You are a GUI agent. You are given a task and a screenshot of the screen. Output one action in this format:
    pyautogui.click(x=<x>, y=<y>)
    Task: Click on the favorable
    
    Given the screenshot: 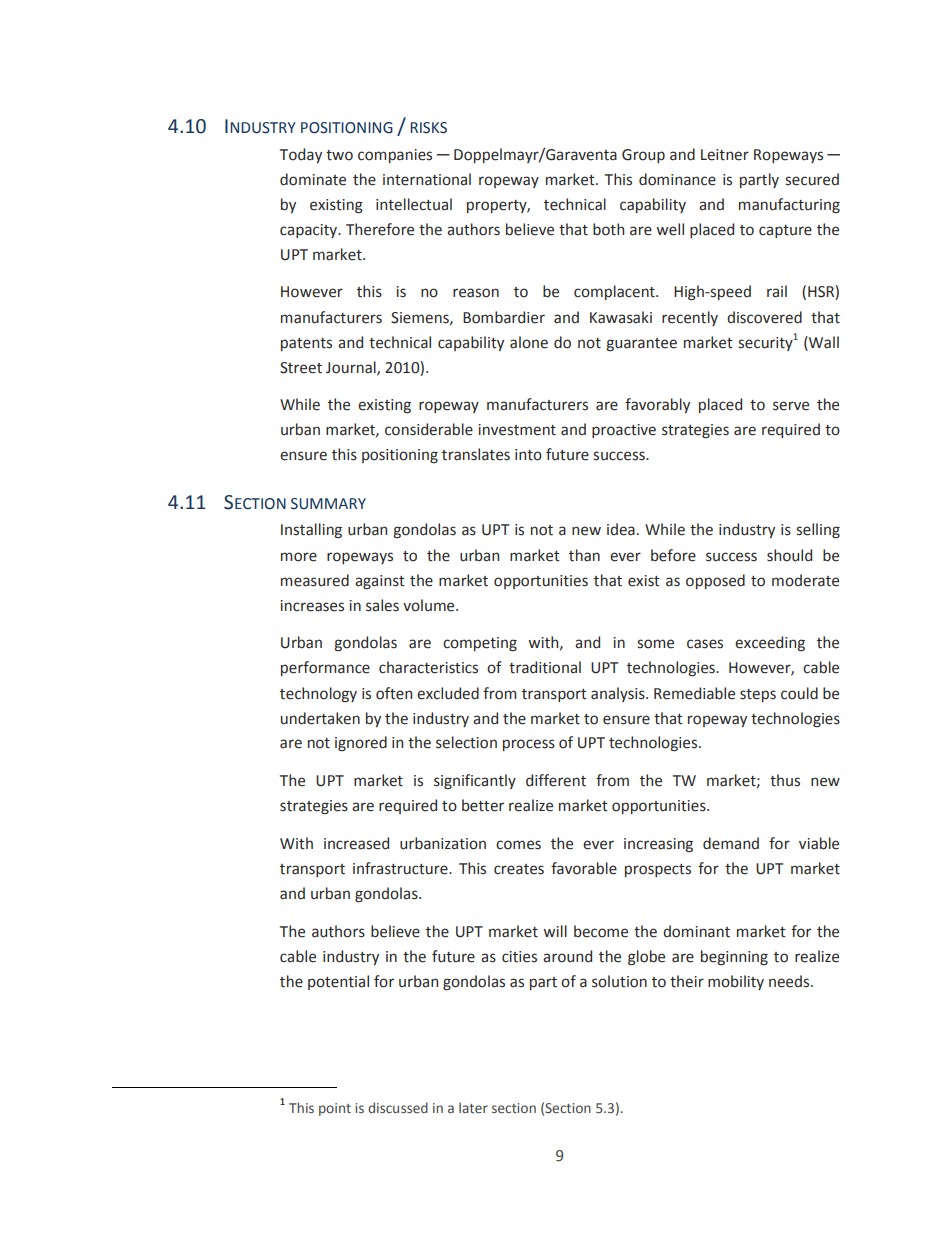 What is the action you would take?
    pyautogui.click(x=584, y=868)
